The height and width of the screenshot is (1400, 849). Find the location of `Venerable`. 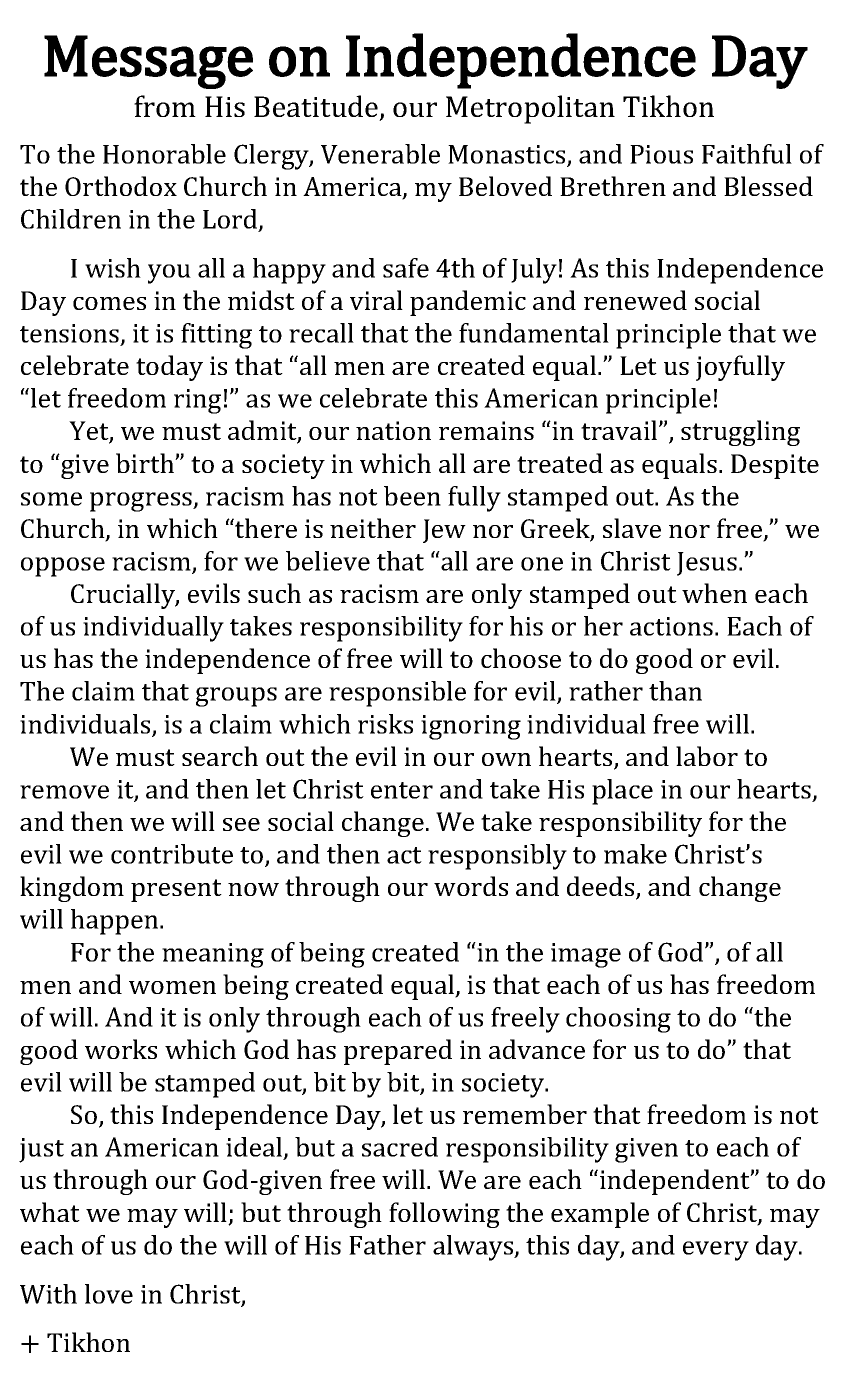

Venerable is located at coordinates (380, 154).
